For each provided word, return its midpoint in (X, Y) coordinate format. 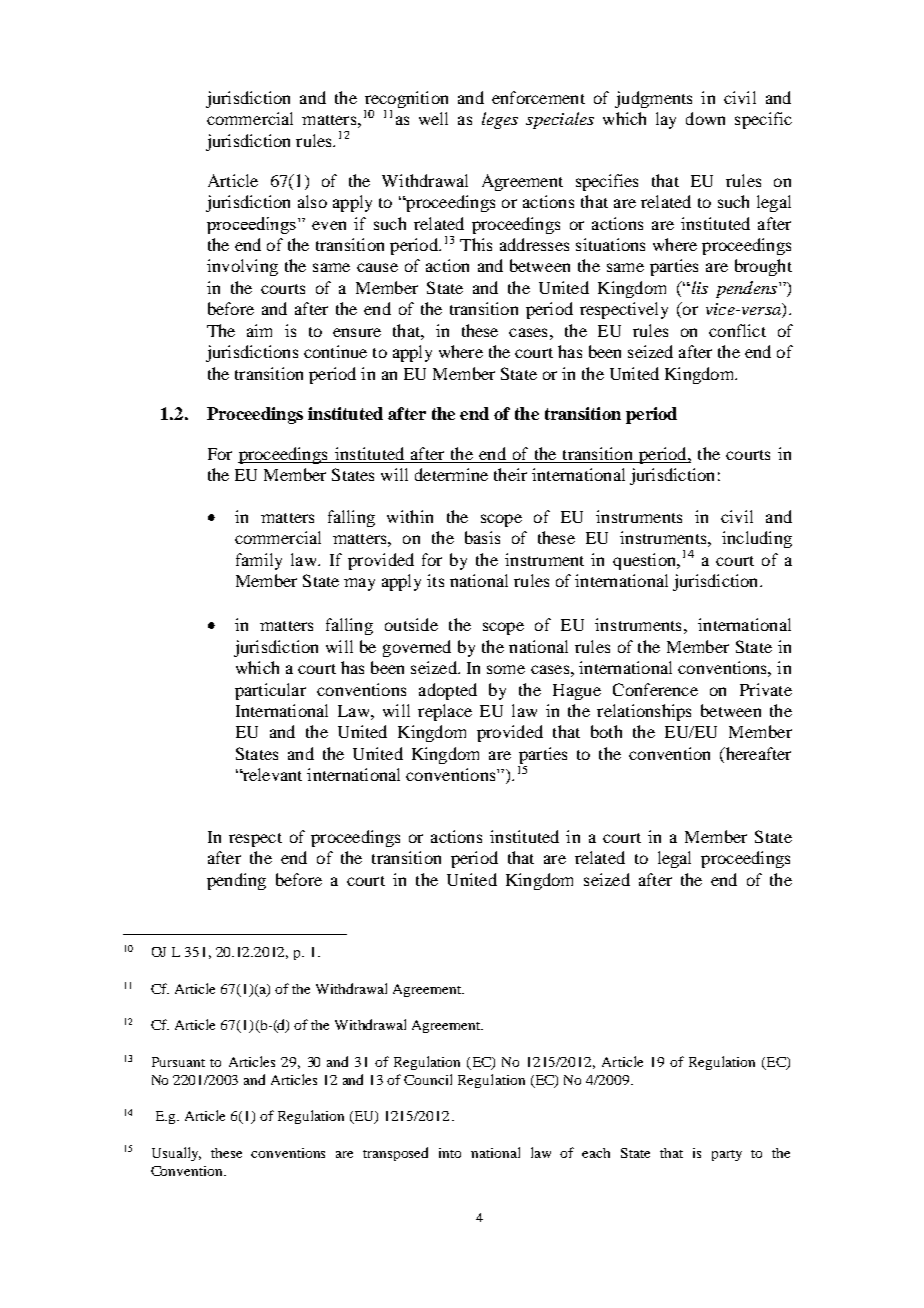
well (433, 118)
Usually (176, 1154)
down (705, 118)
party (727, 1155)
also (312, 201)
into (450, 1153)
